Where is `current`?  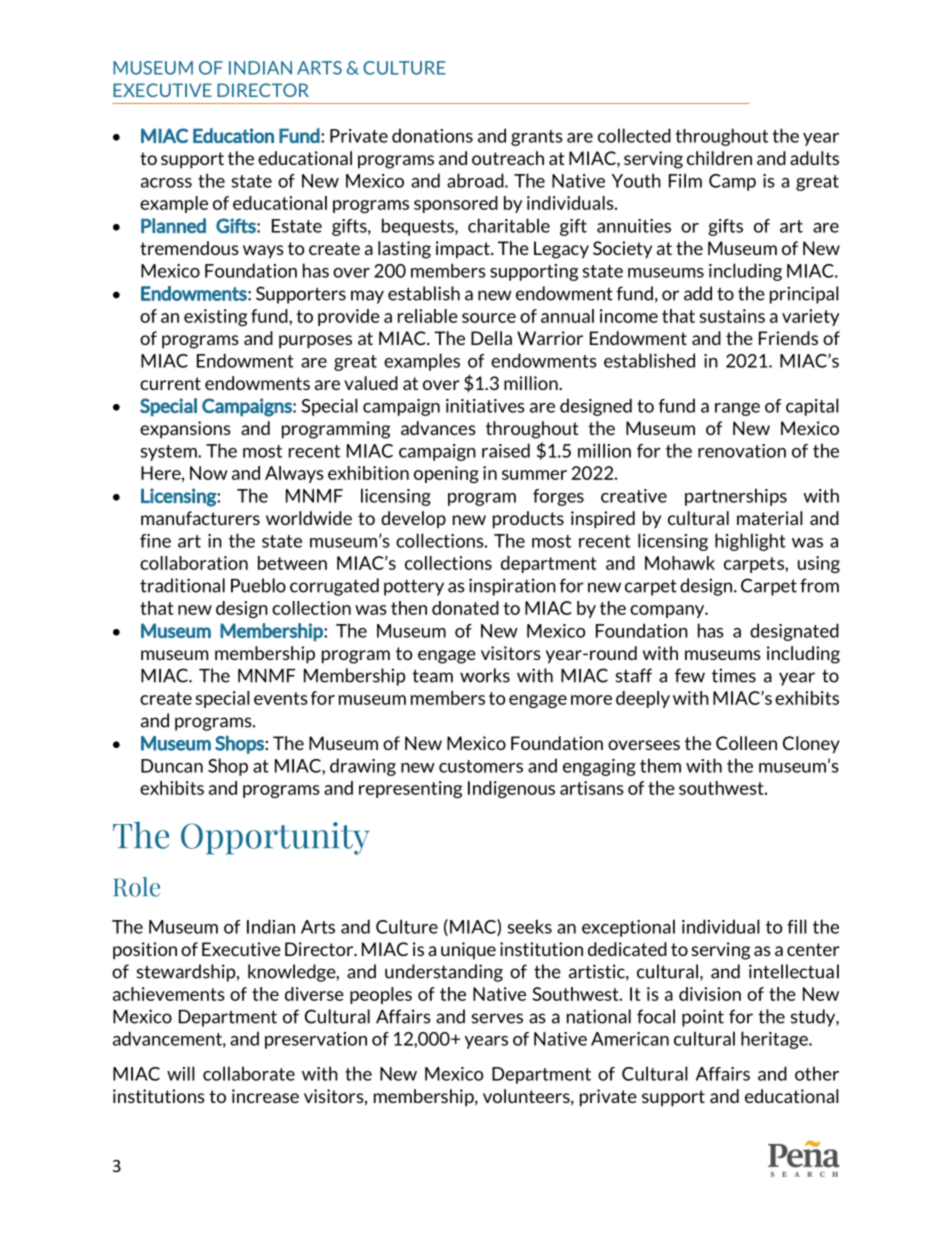
current is located at coordinates (170, 383).
